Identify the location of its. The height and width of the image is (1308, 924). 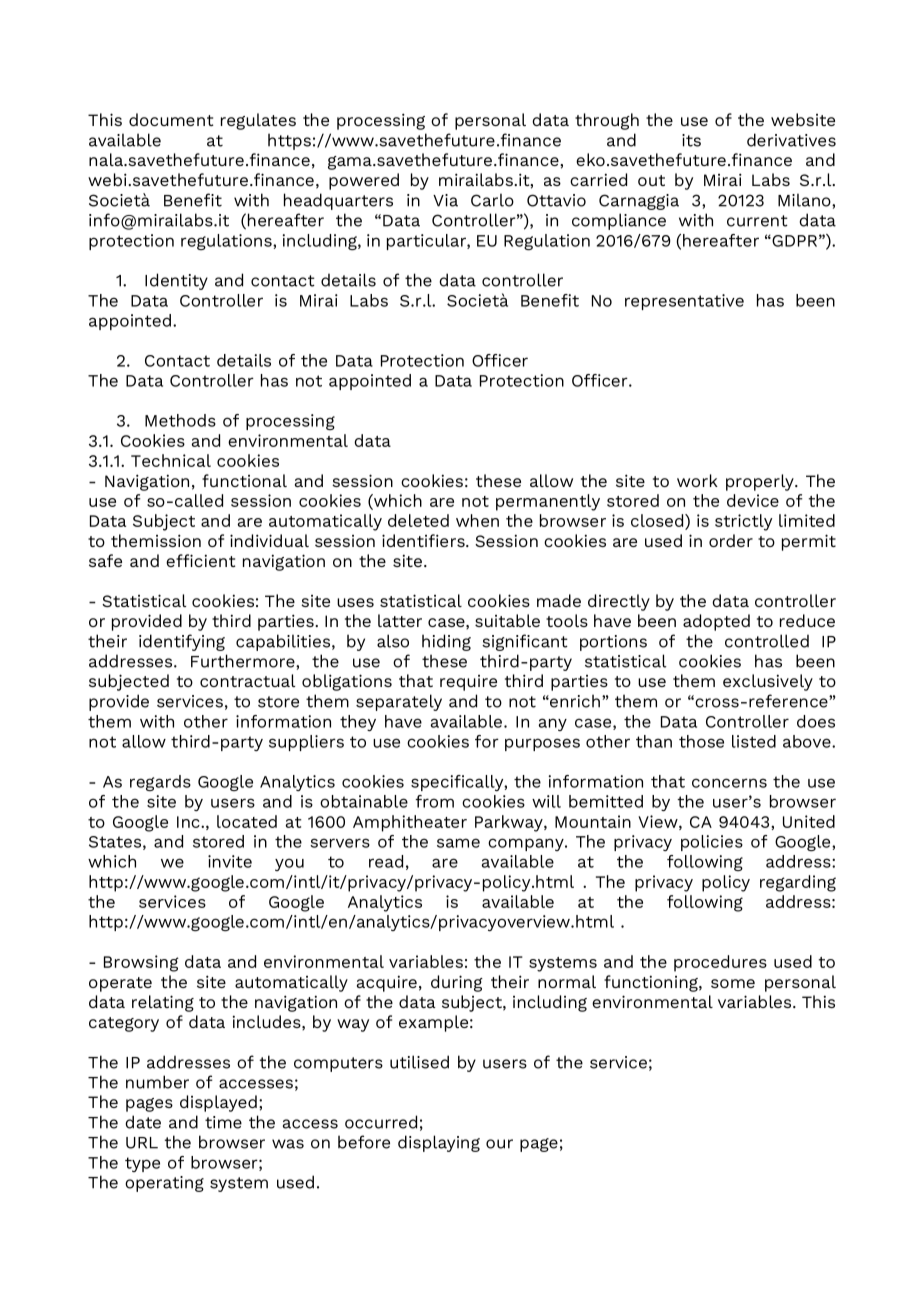
(691, 140).
